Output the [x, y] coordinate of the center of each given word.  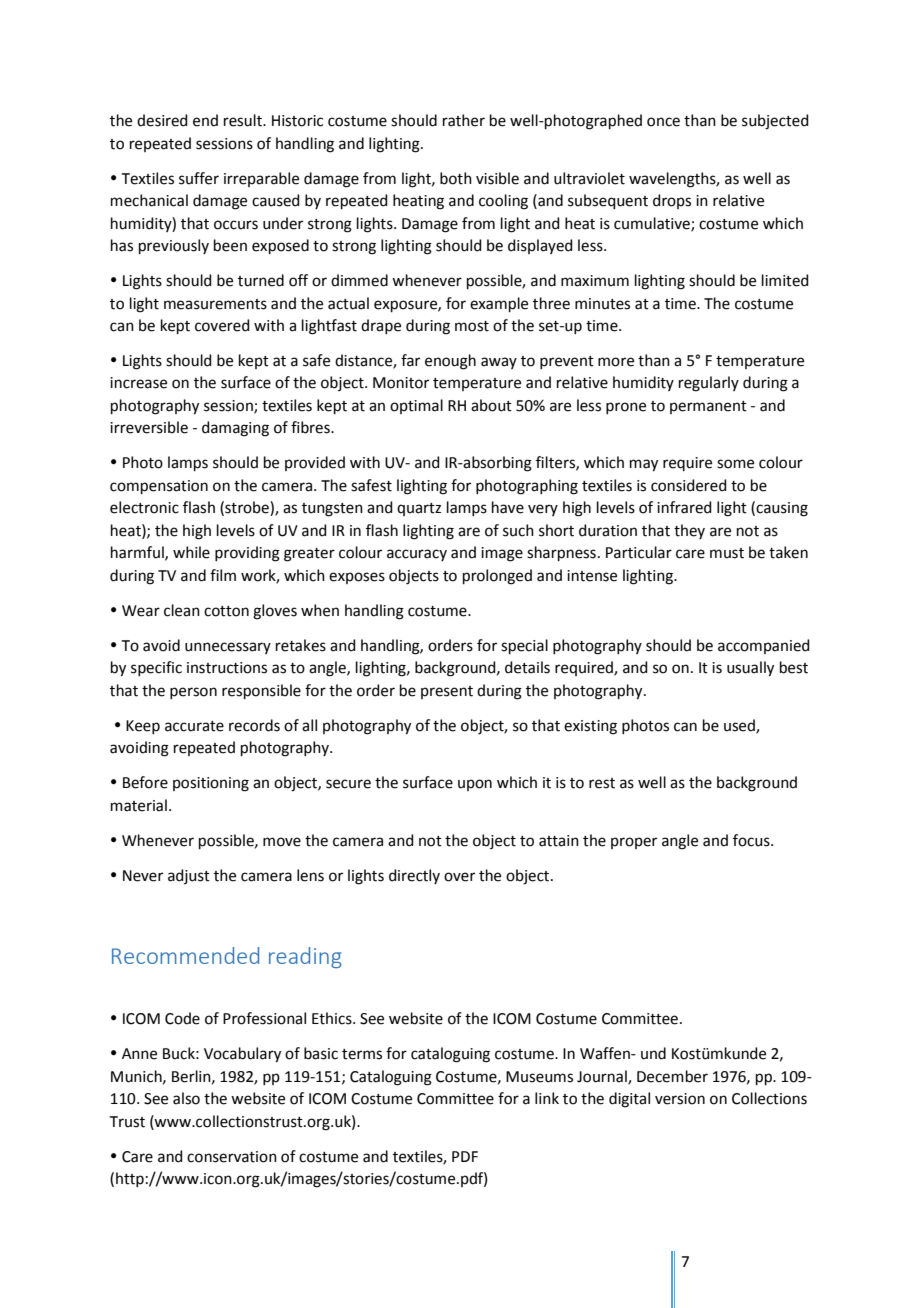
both [456, 178]
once [663, 122]
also [186, 1098]
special [524, 646]
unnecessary [228, 648]
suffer [199, 178]
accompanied [764, 646]
